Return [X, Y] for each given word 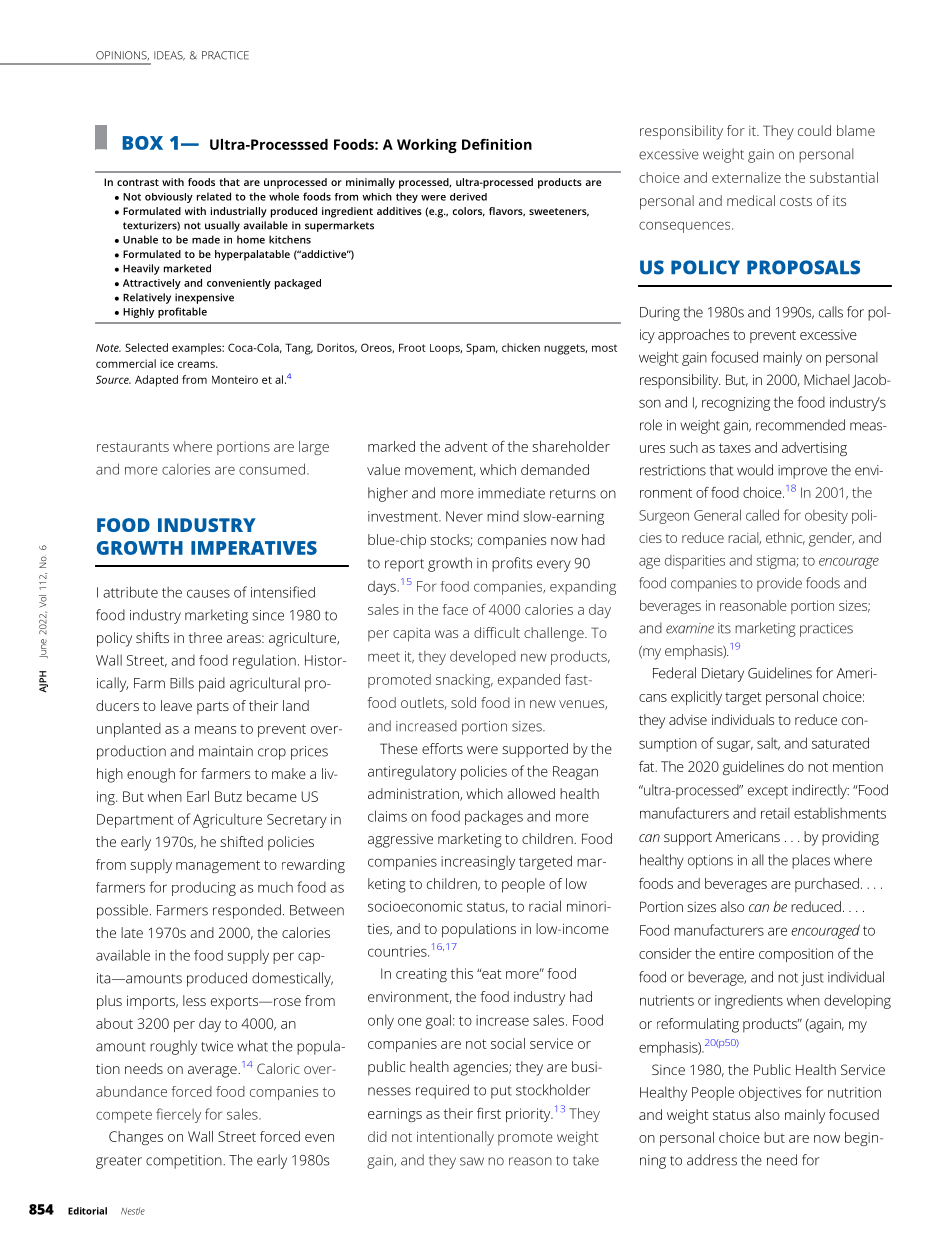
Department [135, 821]
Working [427, 146]
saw [472, 1161]
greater [119, 1162]
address [712, 1160]
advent [466, 446]
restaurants [133, 447]
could [814, 130]
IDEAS [169, 56]
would [755, 470]
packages [494, 817]
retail [775, 813]
